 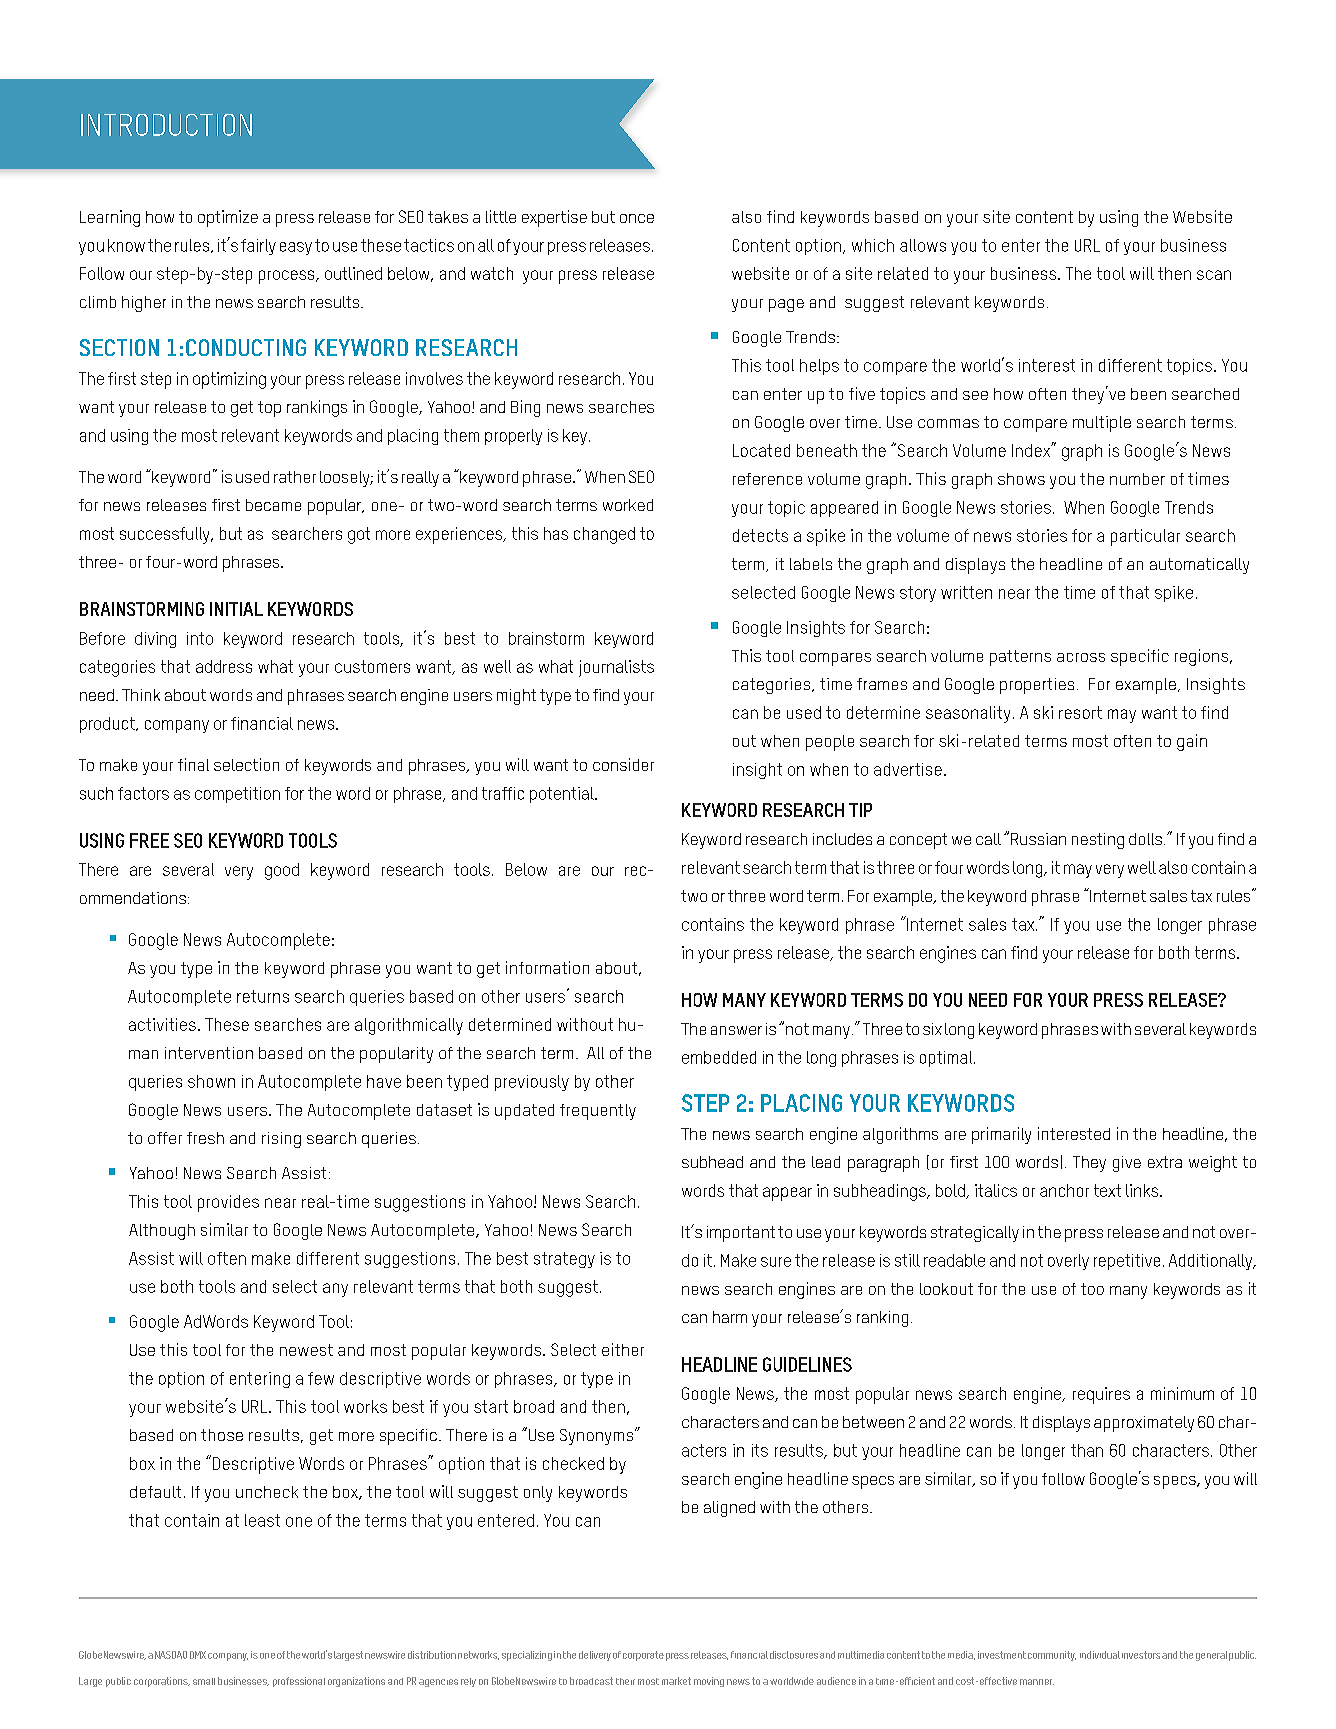 I want to click on particular, so click(x=1145, y=537).
